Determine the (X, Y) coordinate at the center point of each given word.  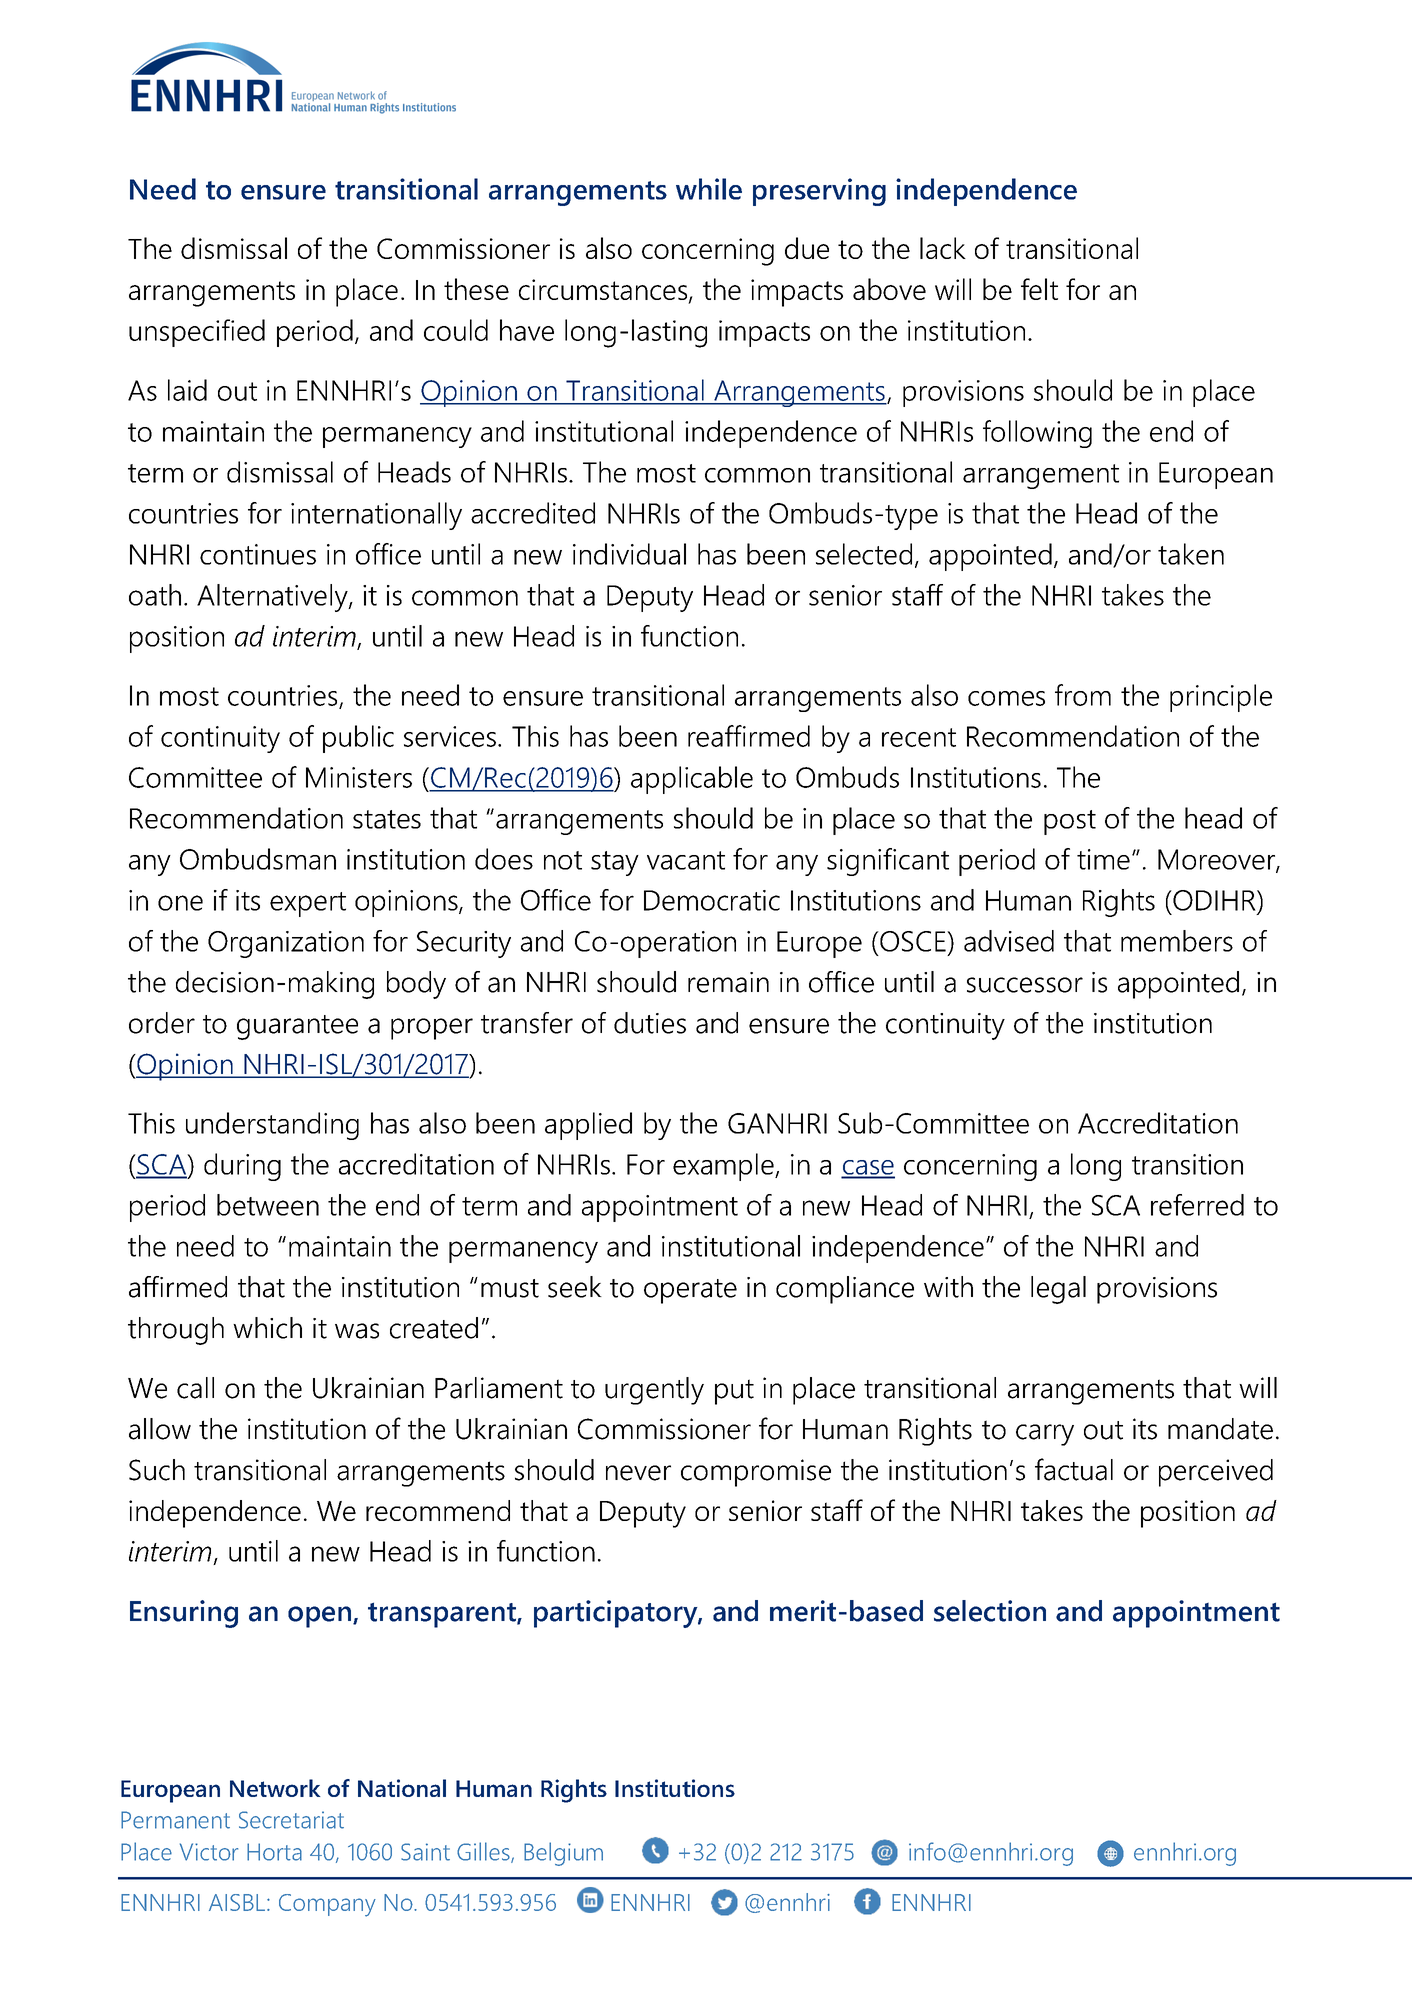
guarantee (297, 1027)
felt (1039, 289)
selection (990, 1611)
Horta (274, 1852)
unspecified (197, 333)
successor (1025, 985)
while (709, 189)
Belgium (563, 1854)
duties (650, 1023)
